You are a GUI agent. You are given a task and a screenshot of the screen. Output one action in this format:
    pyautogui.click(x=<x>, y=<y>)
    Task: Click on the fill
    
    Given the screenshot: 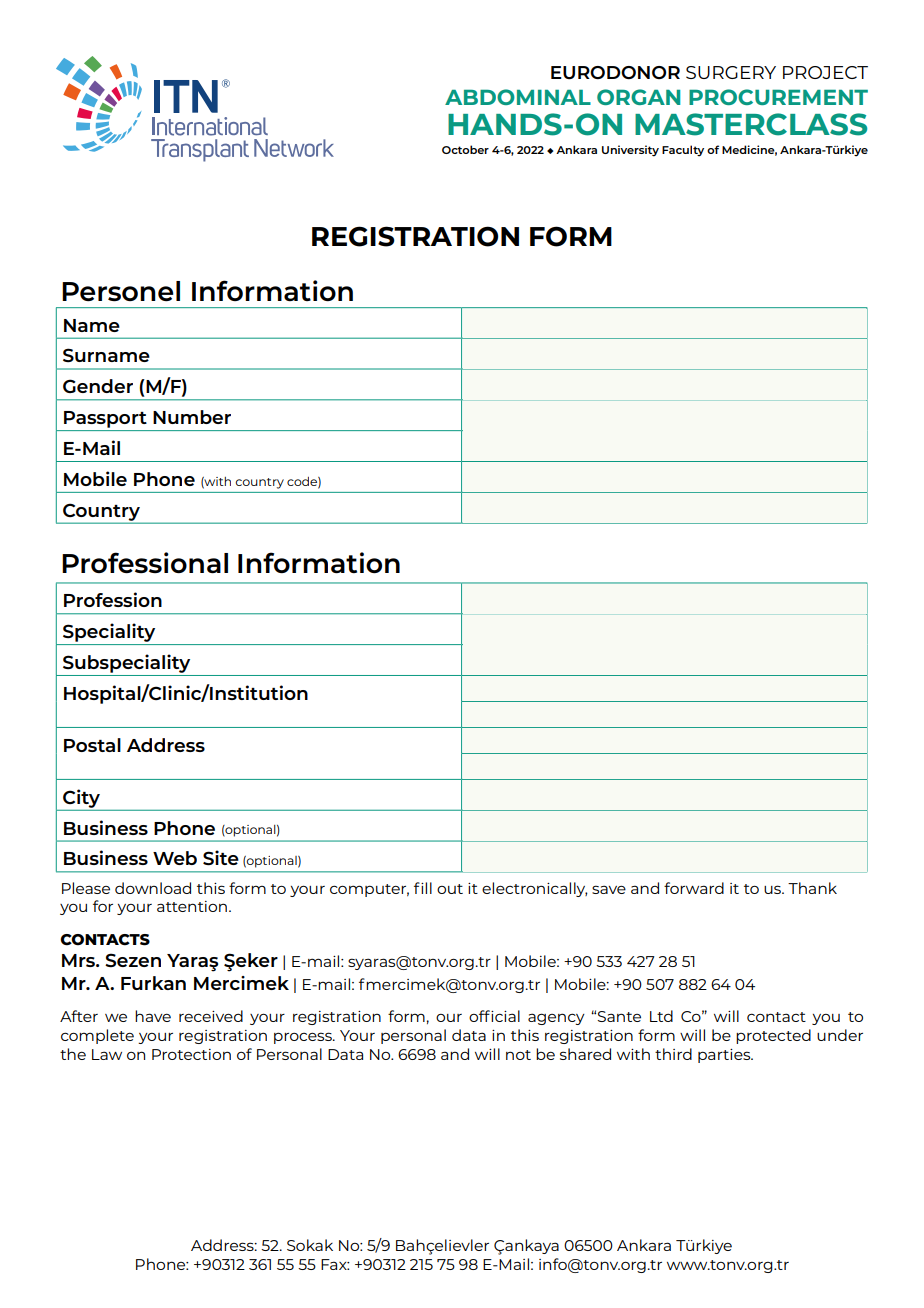 What is the action you would take?
    pyautogui.click(x=423, y=888)
